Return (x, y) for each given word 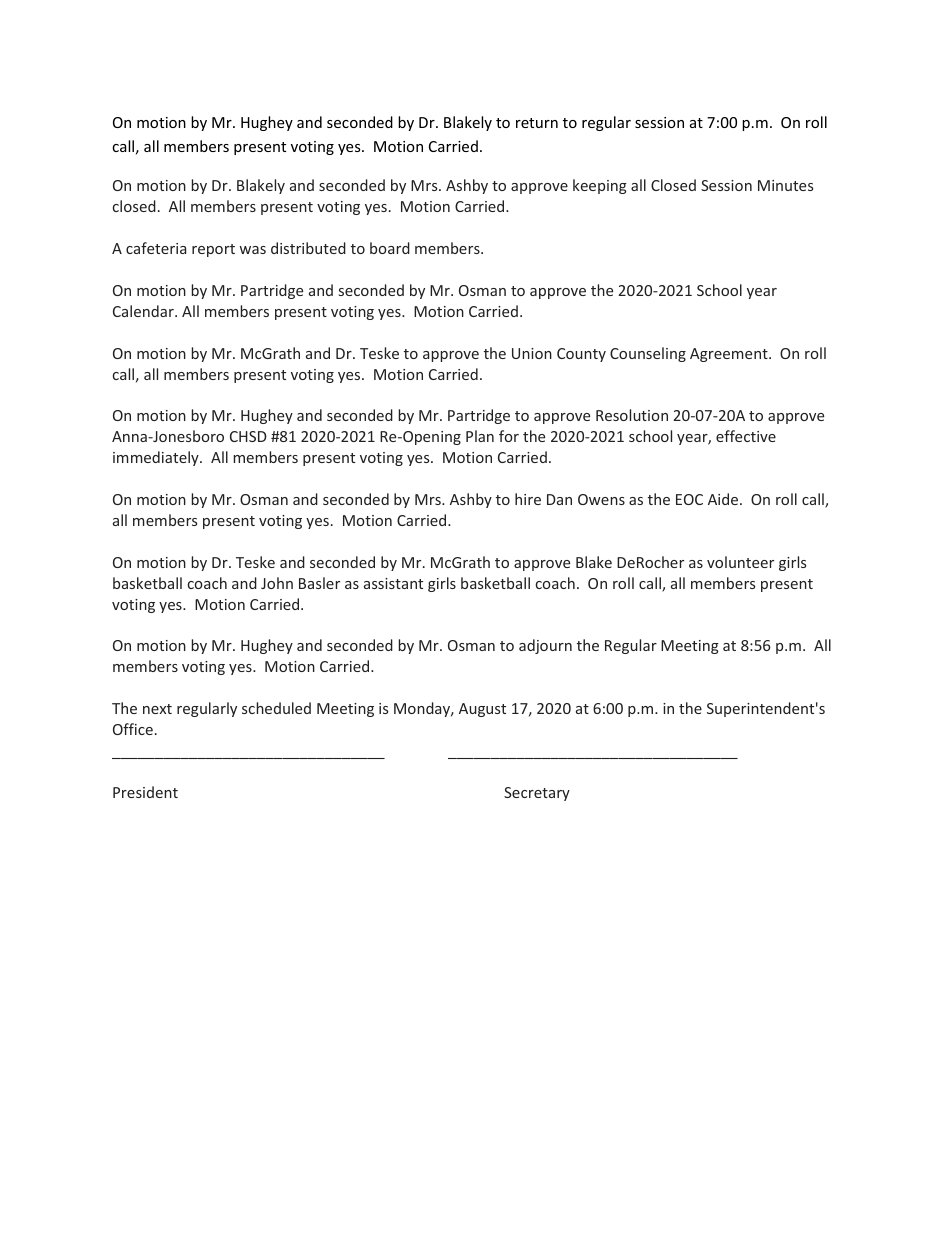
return (537, 123)
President (145, 792)
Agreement (730, 355)
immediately (157, 458)
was (252, 250)
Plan (480, 436)
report (213, 250)
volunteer (740, 562)
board (390, 248)
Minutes (785, 185)
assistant (393, 583)
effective (746, 436)
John (277, 583)
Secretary (537, 794)
